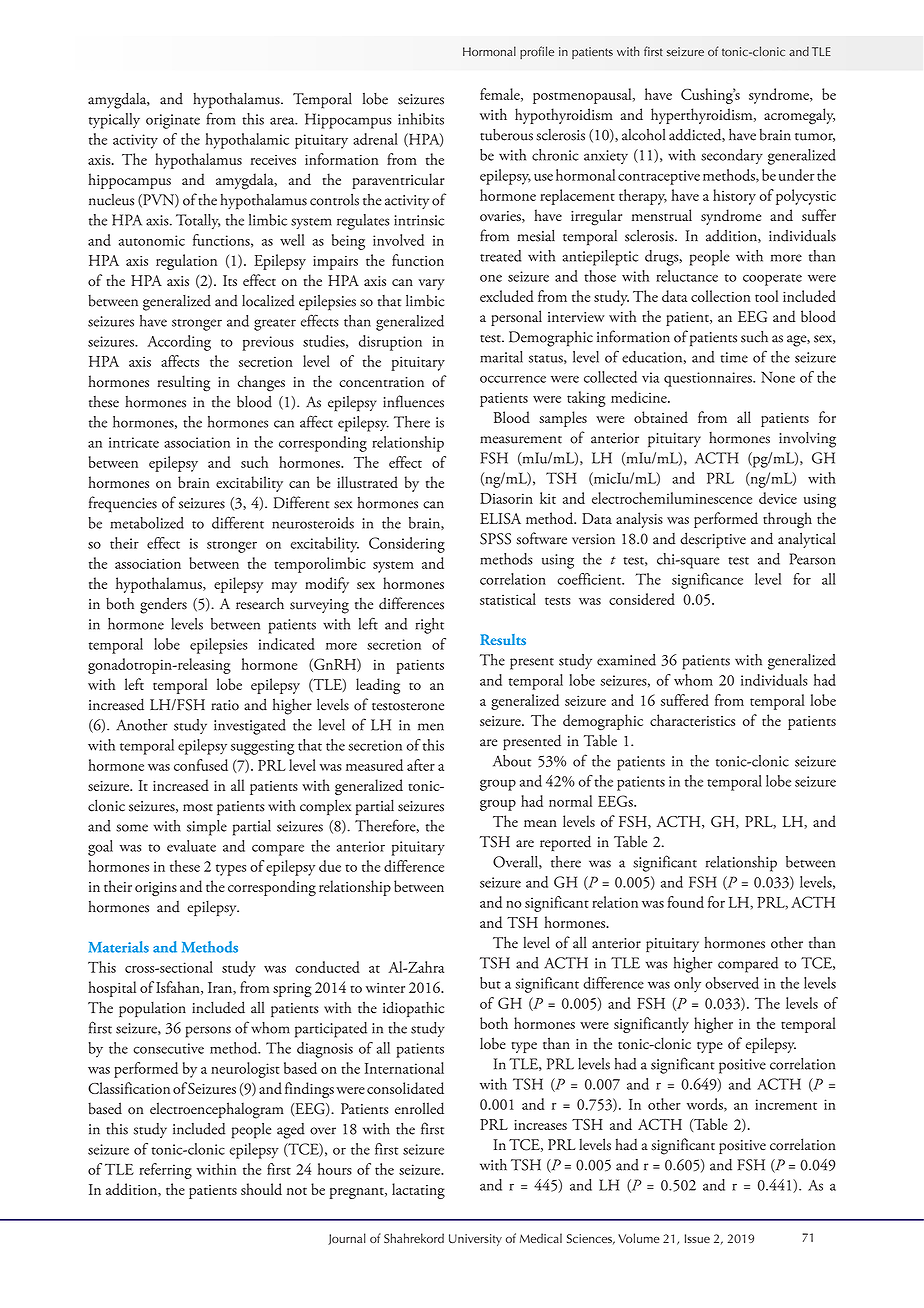 This image has height=1308, width=924. Describe the element at coordinates (686, 902) in the image. I see `found` at that location.
